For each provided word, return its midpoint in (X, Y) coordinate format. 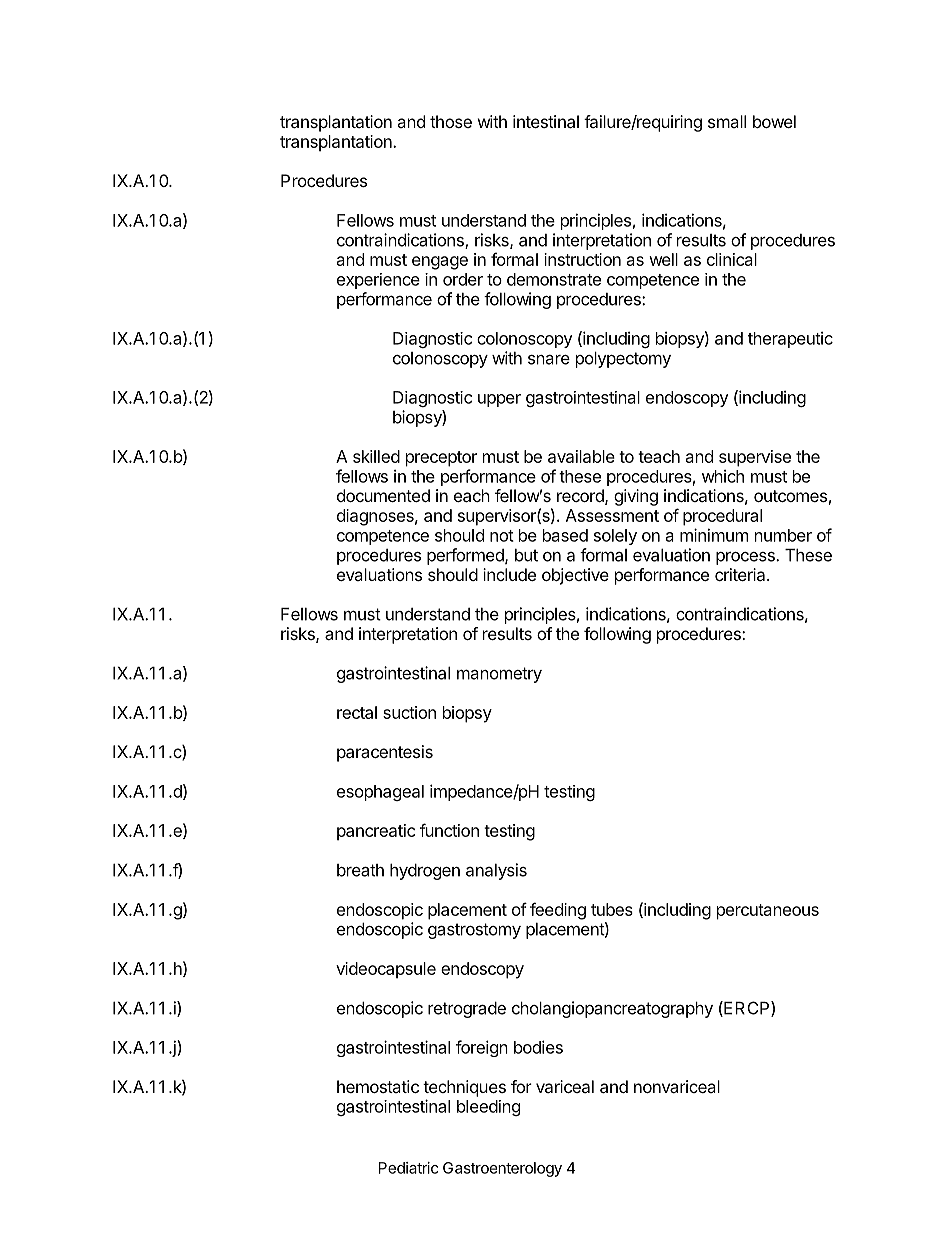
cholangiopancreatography (612, 1009)
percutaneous (768, 912)
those (451, 121)
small (727, 121)
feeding (558, 911)
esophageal (380, 793)
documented (383, 495)
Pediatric (408, 1168)
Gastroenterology (502, 1169)
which (723, 476)
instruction (582, 259)
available (581, 456)
